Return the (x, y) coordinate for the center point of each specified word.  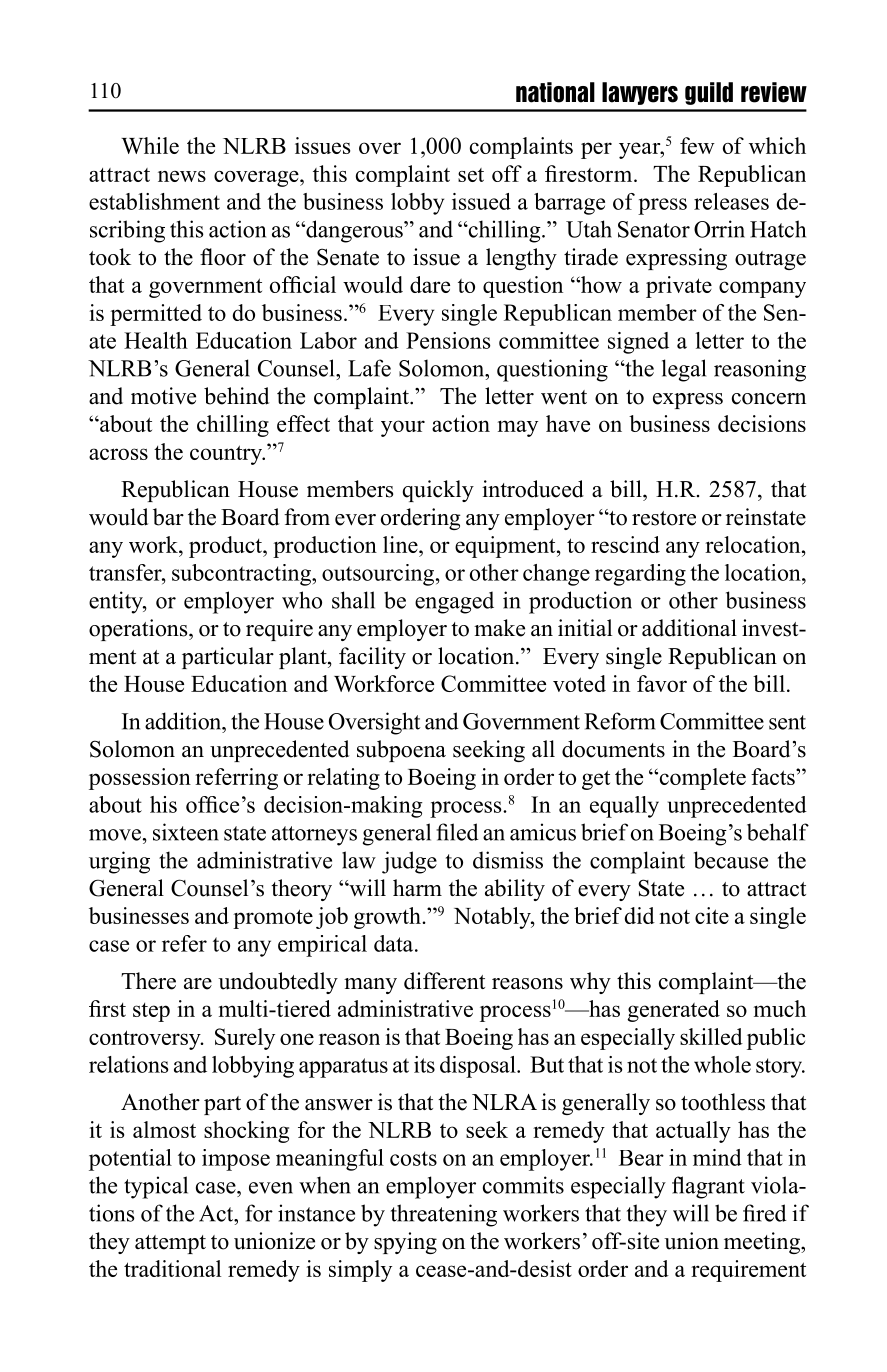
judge (409, 862)
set (471, 175)
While (150, 145)
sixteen (186, 832)
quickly (438, 491)
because (731, 860)
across (118, 454)
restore (664, 518)
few (697, 145)
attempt (170, 1244)
